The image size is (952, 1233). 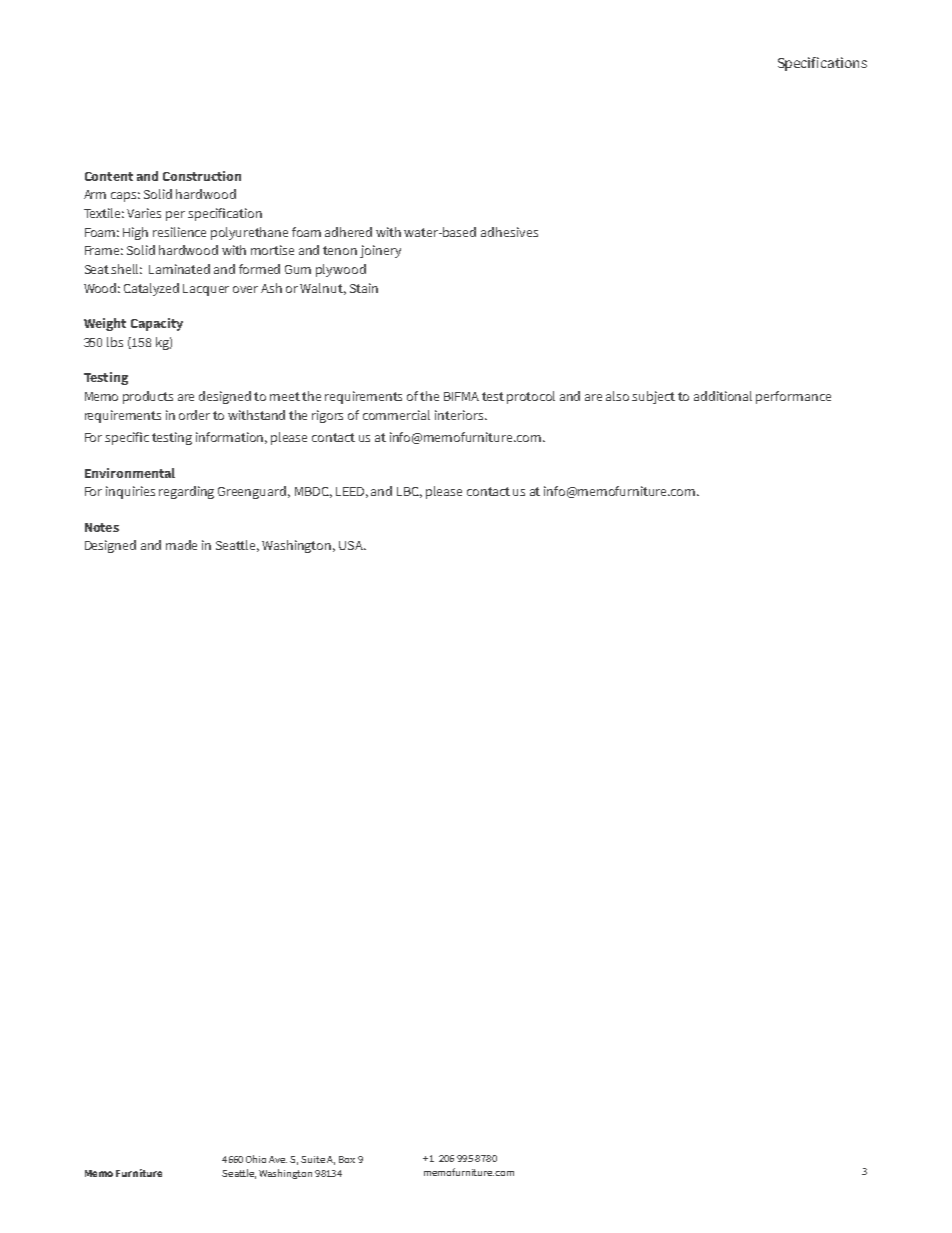 What do you see at coordinates (509, 232) in the screenshot?
I see `adhesives` at bounding box center [509, 232].
